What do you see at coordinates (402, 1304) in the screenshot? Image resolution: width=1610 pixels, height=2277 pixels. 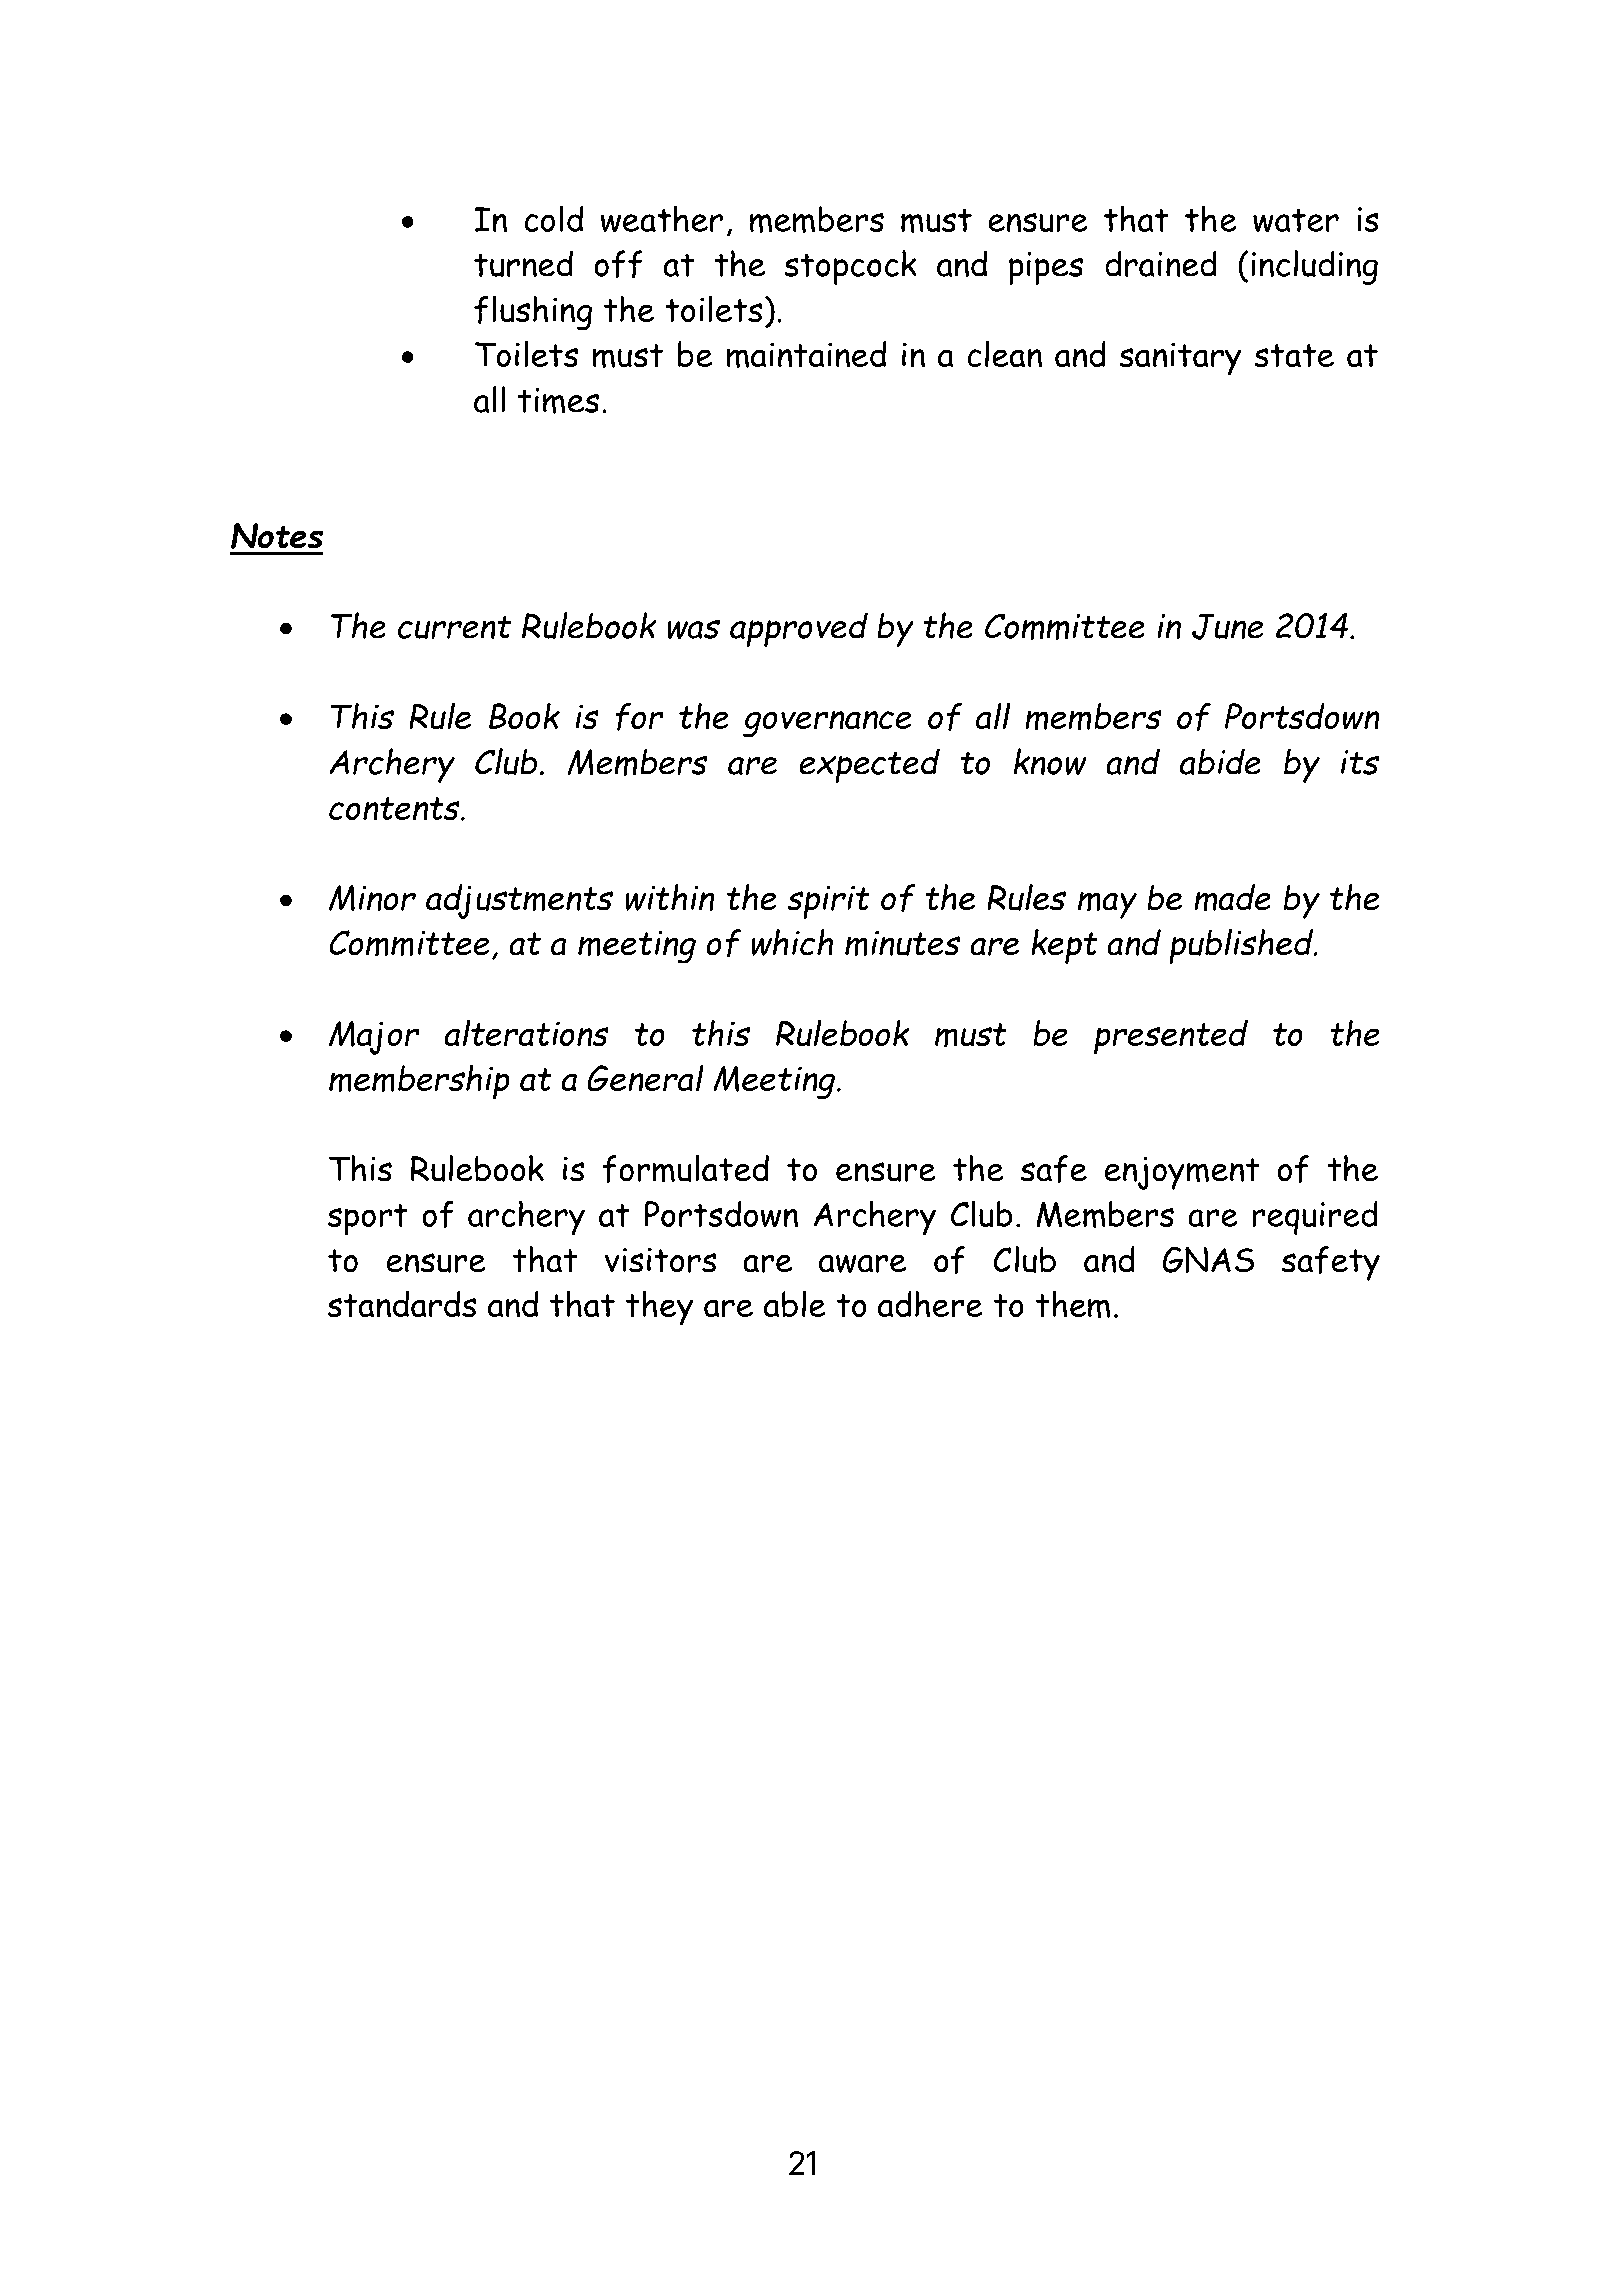 I see `standards` at bounding box center [402, 1304].
